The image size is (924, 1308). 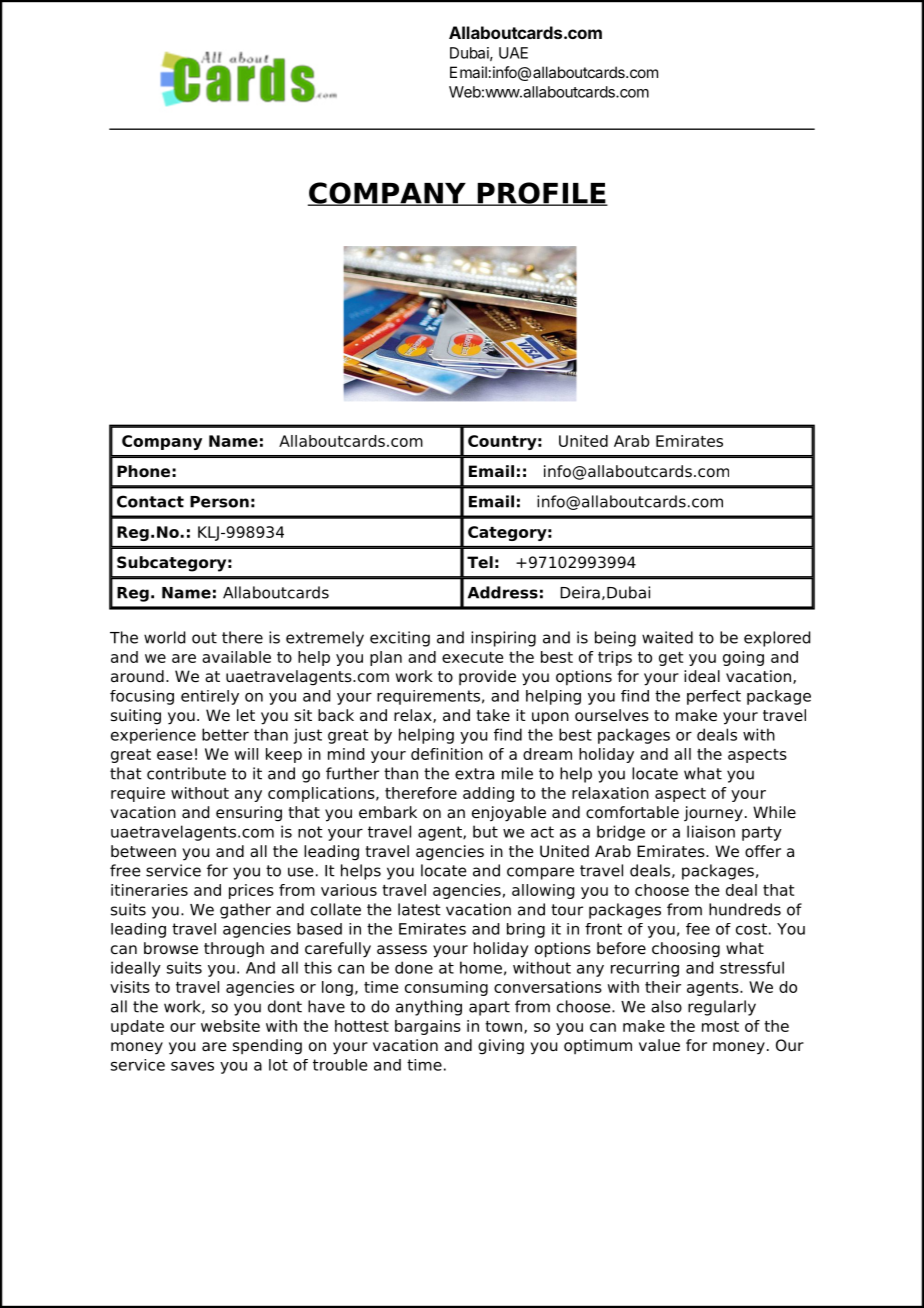 I want to click on waited, so click(x=667, y=637).
